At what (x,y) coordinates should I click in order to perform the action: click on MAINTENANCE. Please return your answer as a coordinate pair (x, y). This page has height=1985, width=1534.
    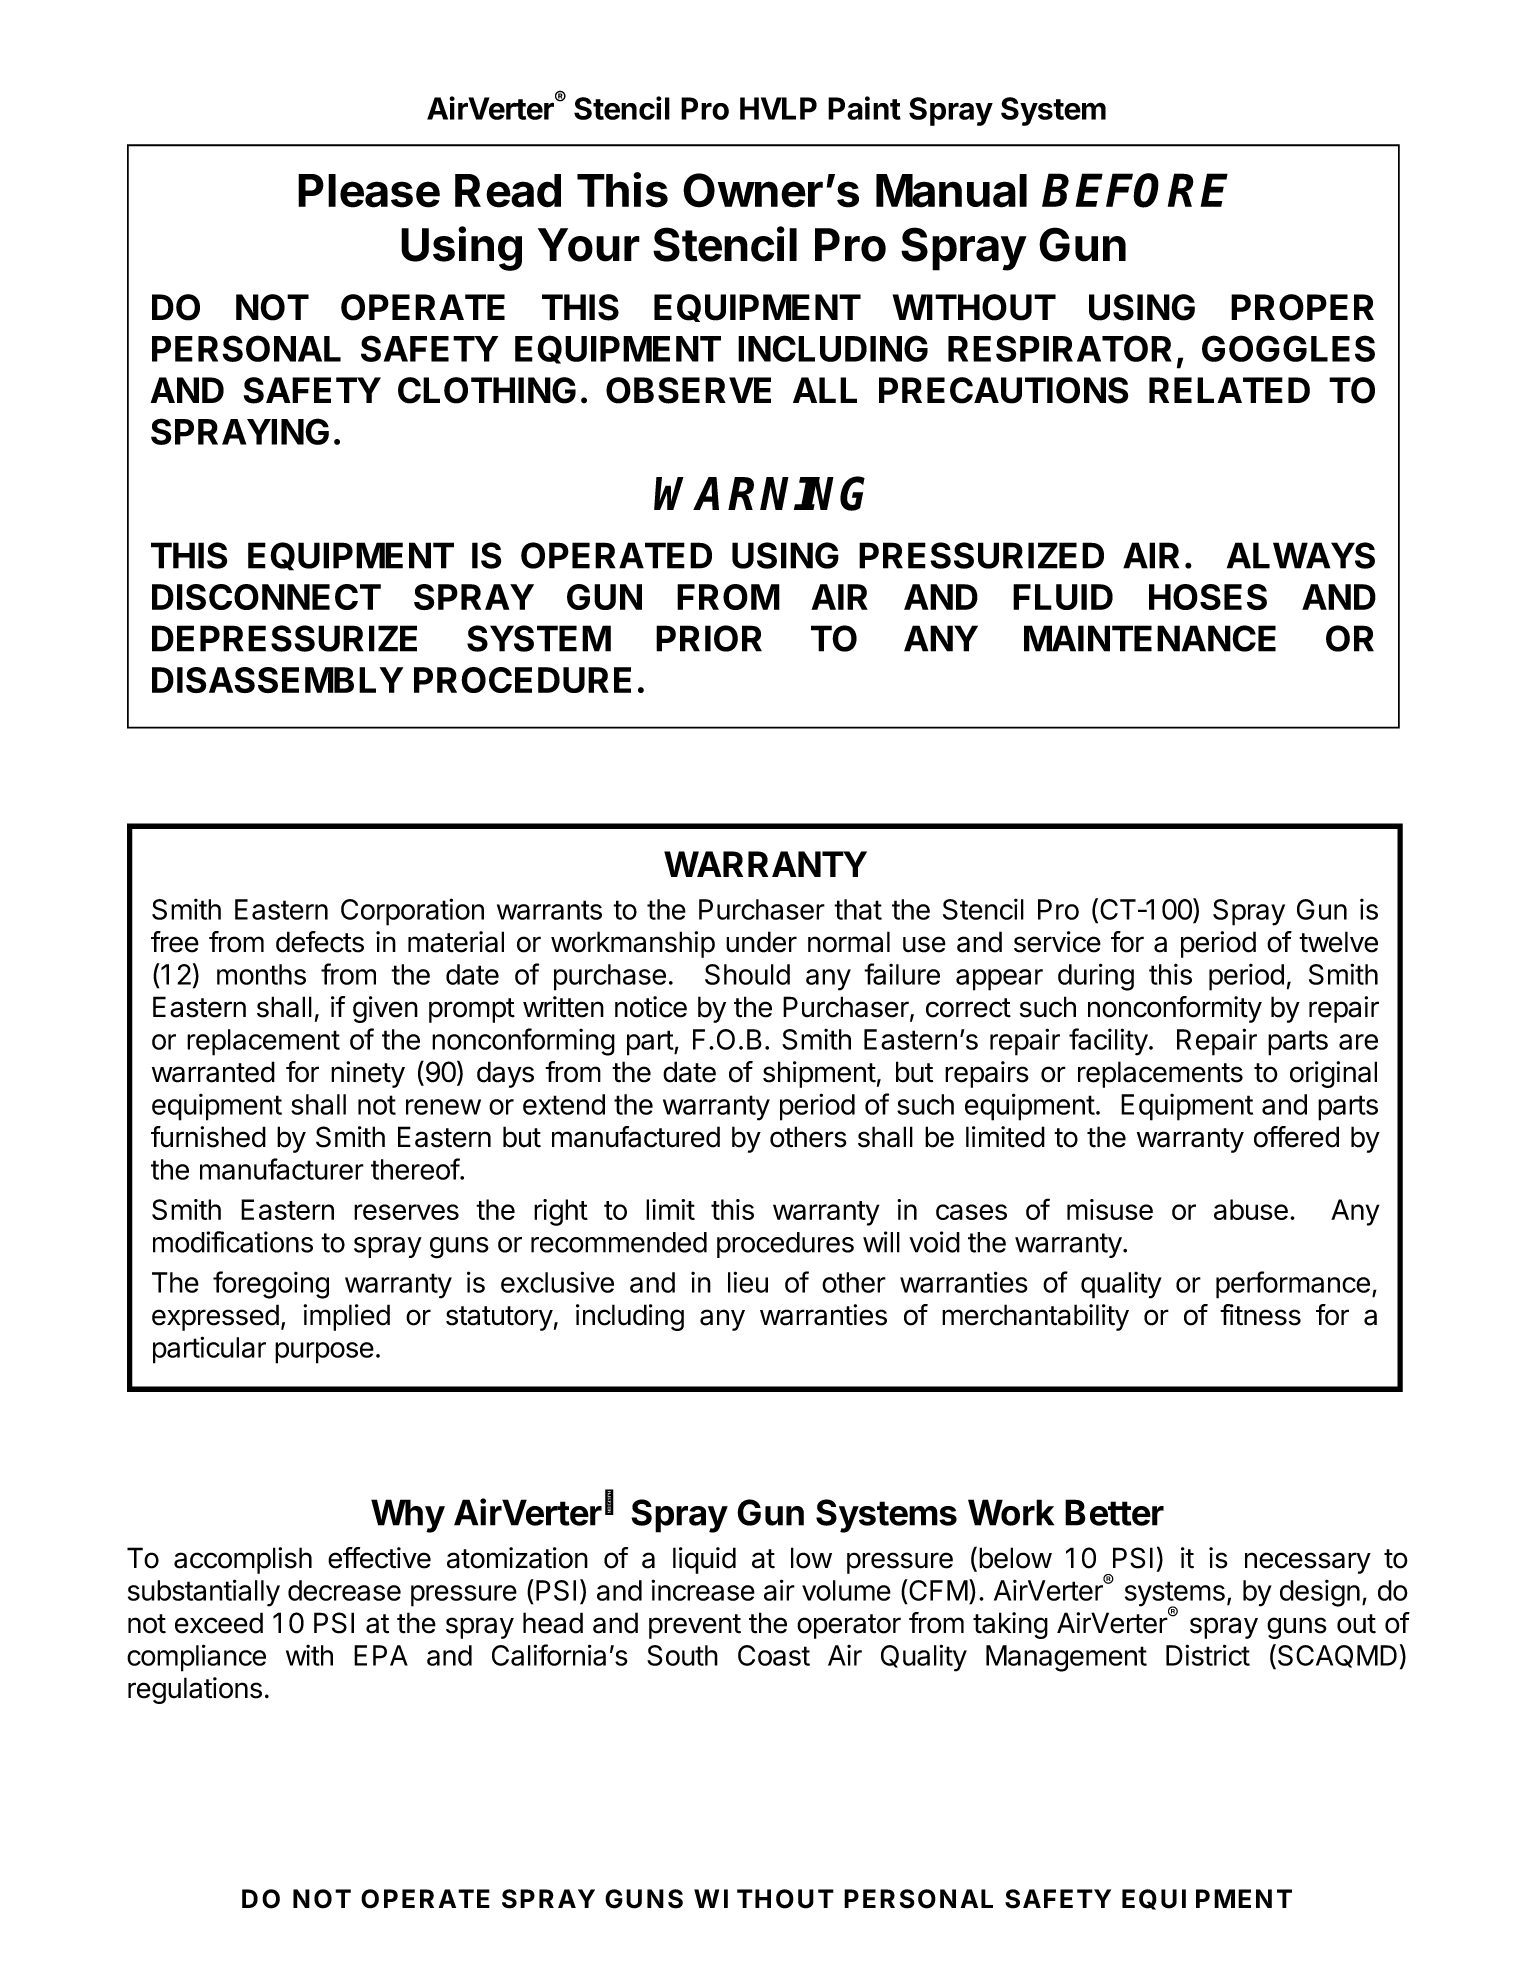
    Looking at the image, I should click on (1150, 638).
